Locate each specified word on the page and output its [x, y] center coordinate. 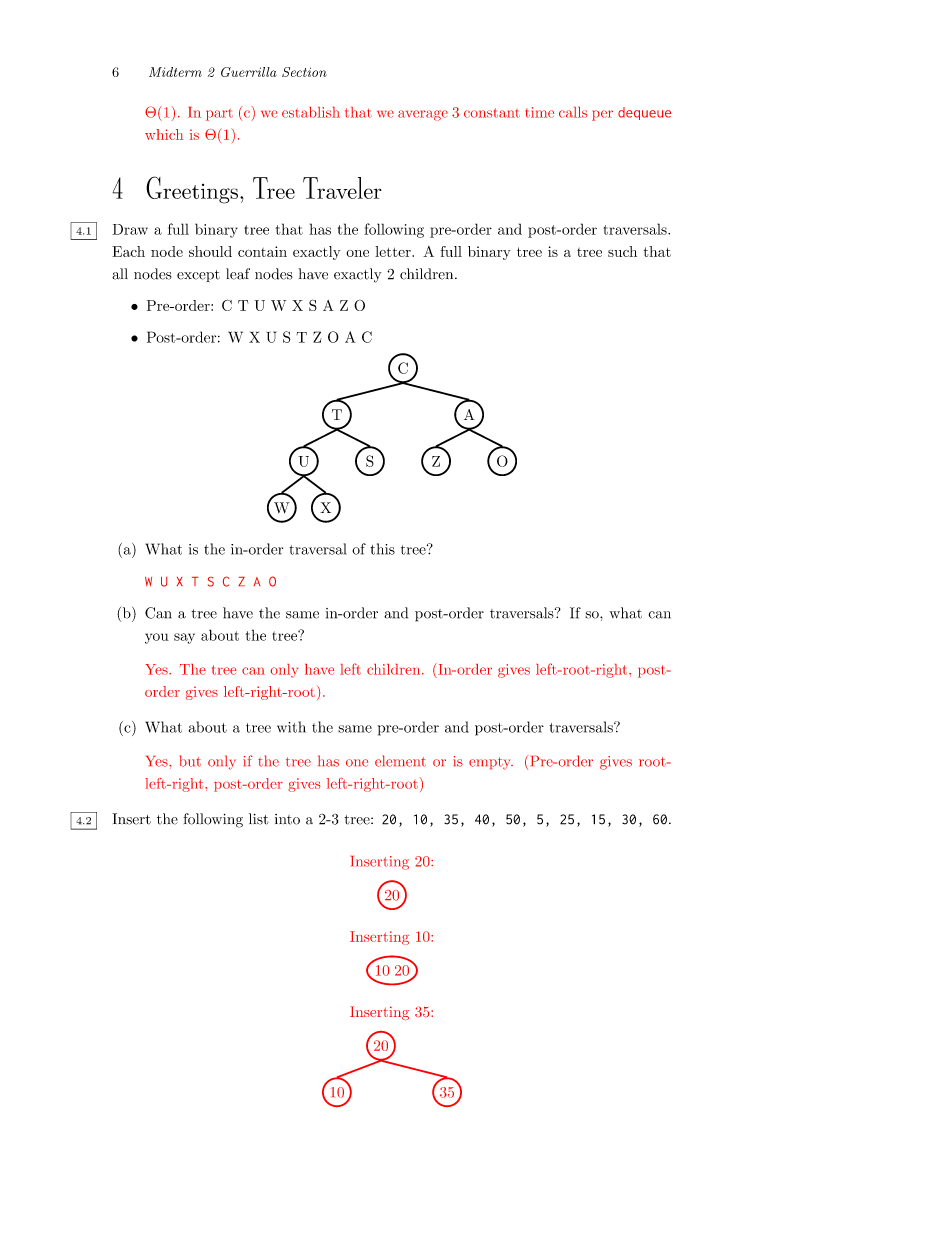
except [198, 276]
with [291, 727]
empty [491, 763]
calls [573, 112]
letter [394, 251]
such [622, 251]
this [382, 549]
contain [262, 251]
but [190, 761]
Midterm [175, 72]
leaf [238, 274]
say [184, 638]
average [423, 115]
